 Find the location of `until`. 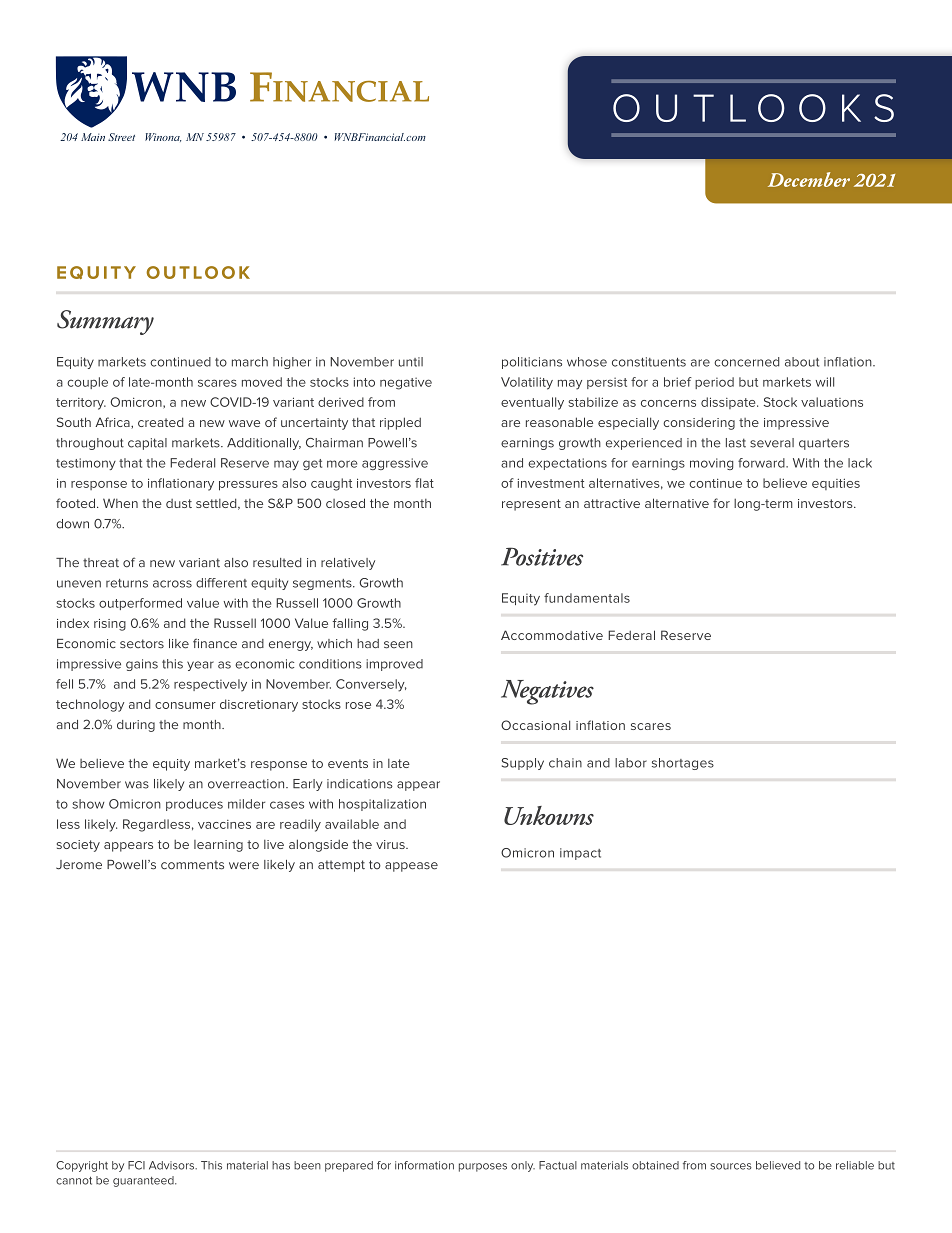

until is located at coordinates (411, 362).
